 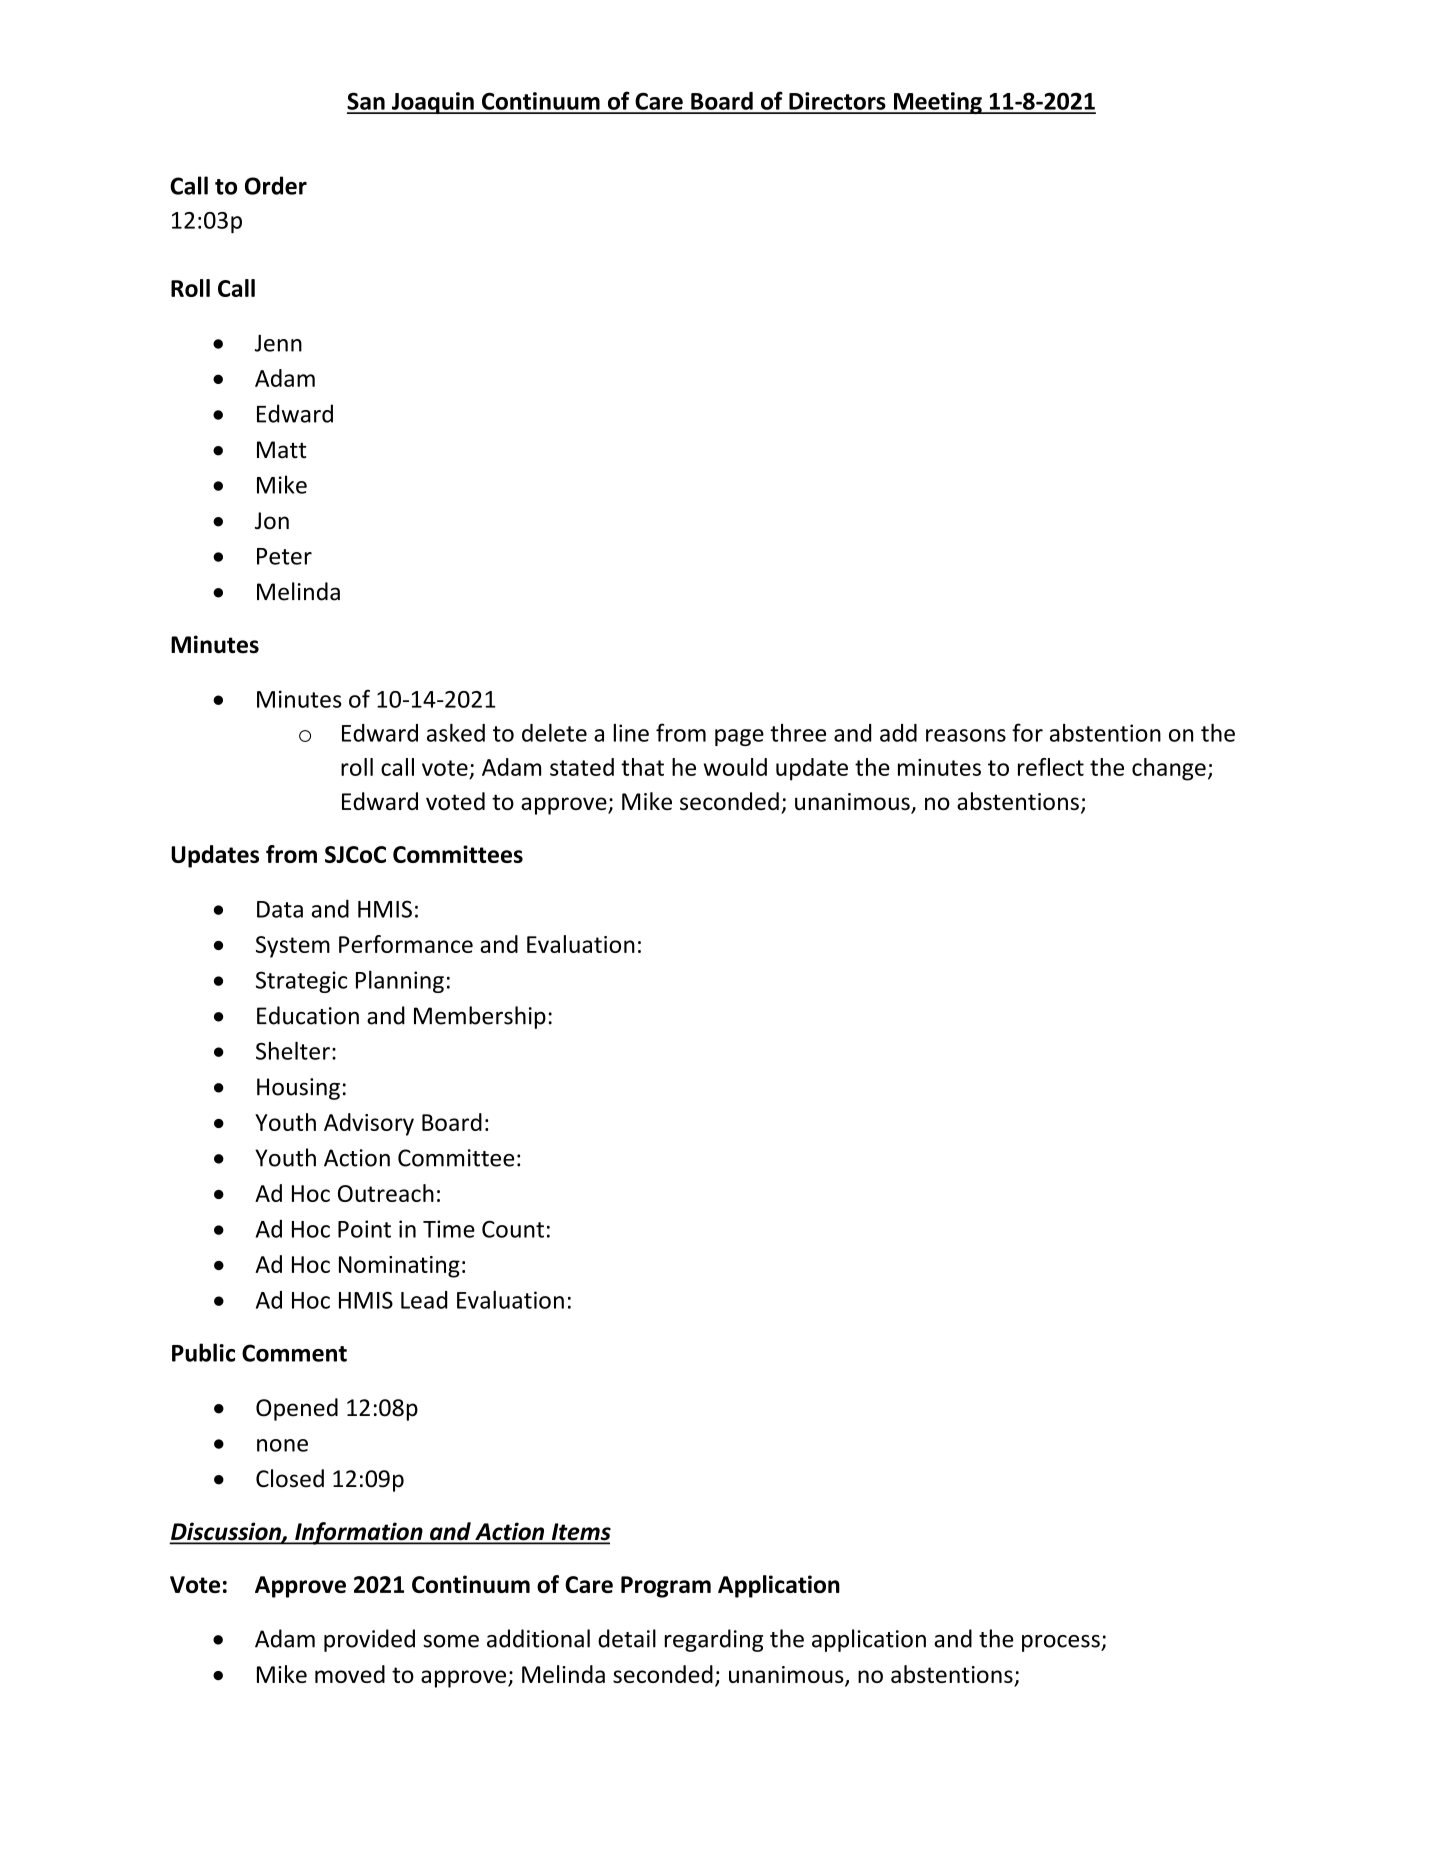 What do you see at coordinates (280, 909) in the page?
I see `Data` at bounding box center [280, 909].
